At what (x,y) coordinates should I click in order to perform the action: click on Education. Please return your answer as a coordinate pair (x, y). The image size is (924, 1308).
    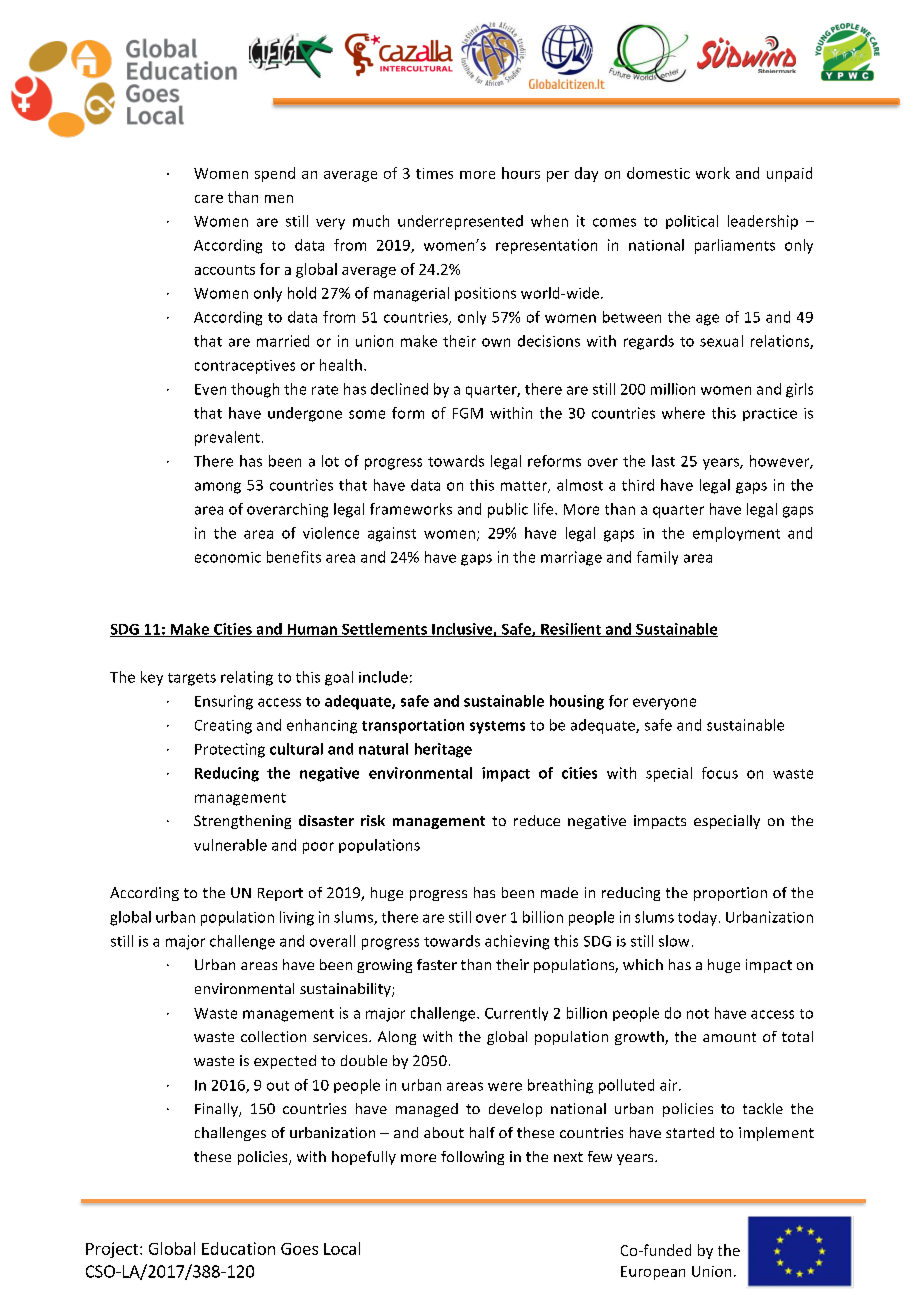
    Looking at the image, I should click on (238, 1248).
